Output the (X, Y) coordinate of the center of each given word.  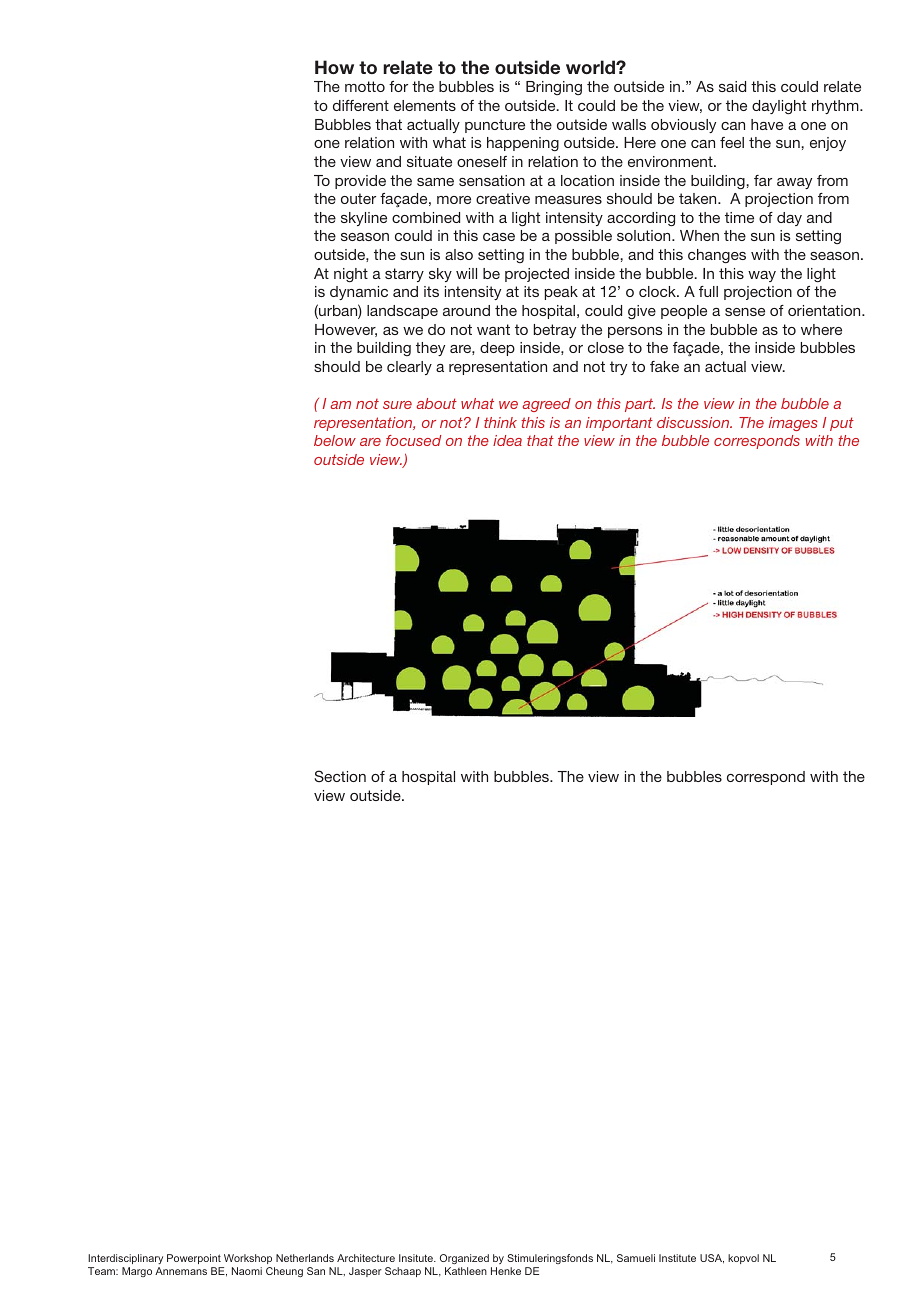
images (793, 424)
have (767, 124)
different (361, 105)
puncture (495, 126)
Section (340, 776)
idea (507, 440)
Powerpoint (195, 1261)
